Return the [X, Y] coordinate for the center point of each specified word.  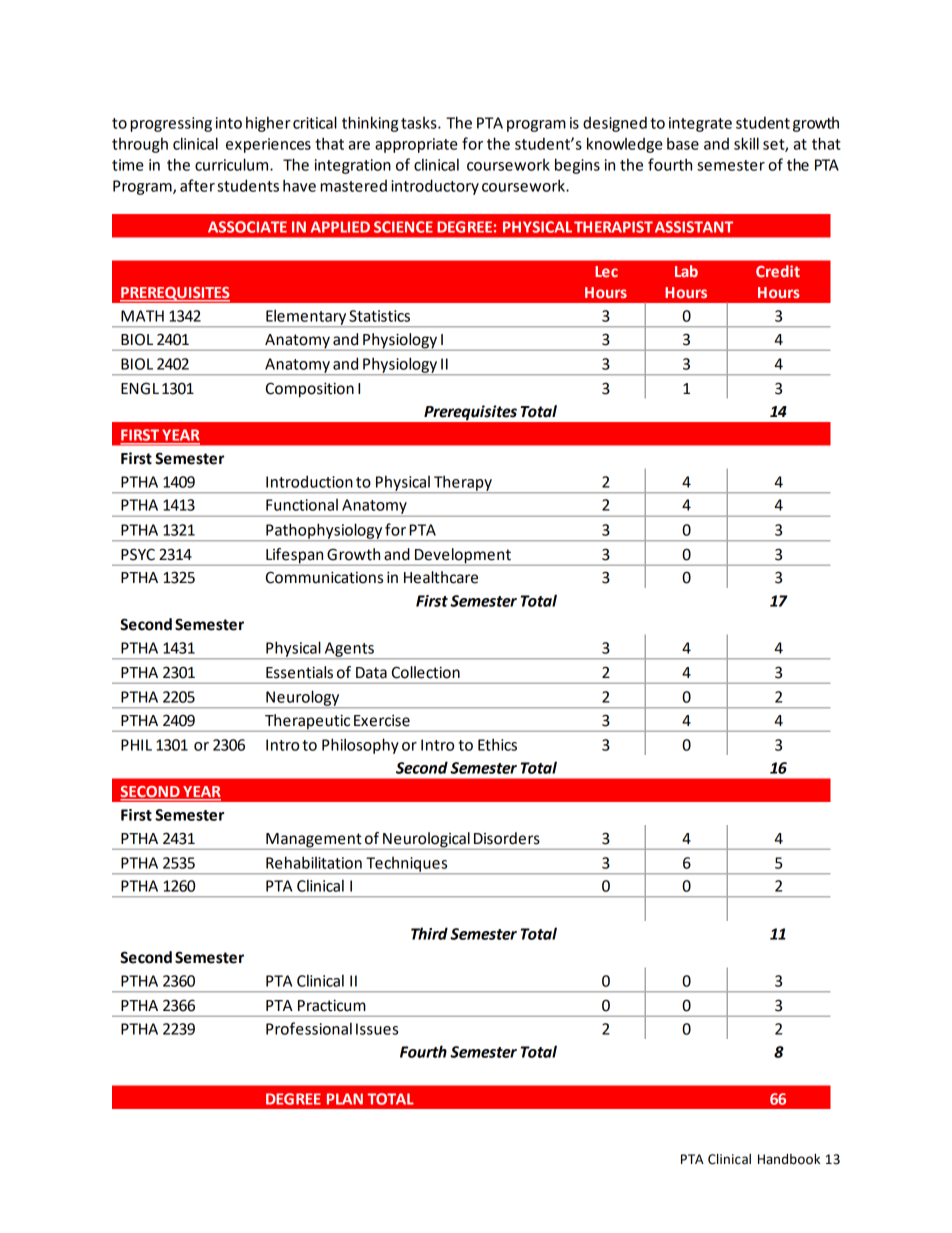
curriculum [233, 164]
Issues [377, 1029]
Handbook [789, 1159]
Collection [426, 672]
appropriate [416, 145]
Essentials [299, 672]
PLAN [345, 1099]
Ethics [497, 744]
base [683, 144]
